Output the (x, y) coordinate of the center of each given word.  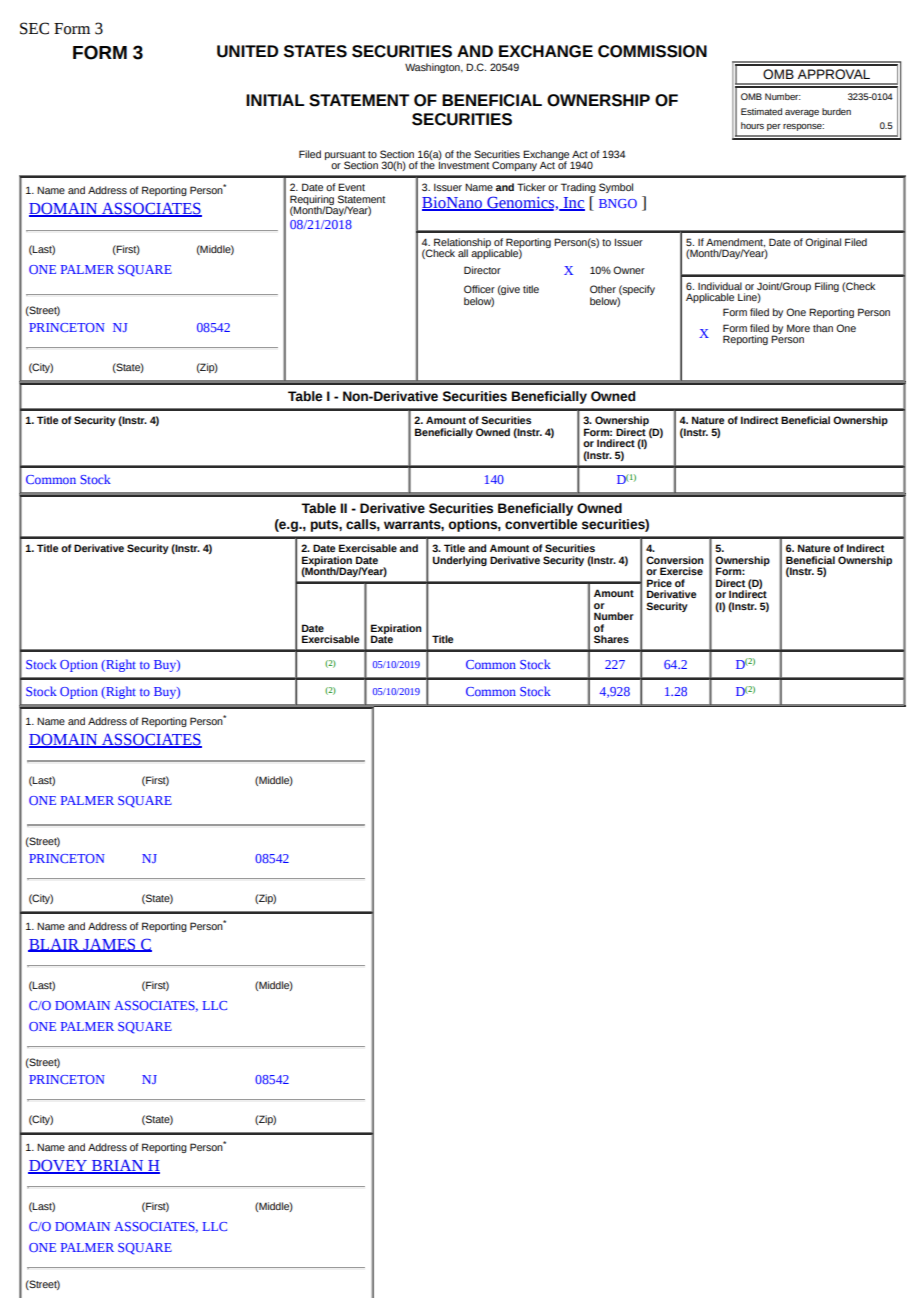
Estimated (761, 111)
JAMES (109, 945)
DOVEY (58, 1166)
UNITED (247, 51)
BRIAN (118, 1166)
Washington (433, 68)
